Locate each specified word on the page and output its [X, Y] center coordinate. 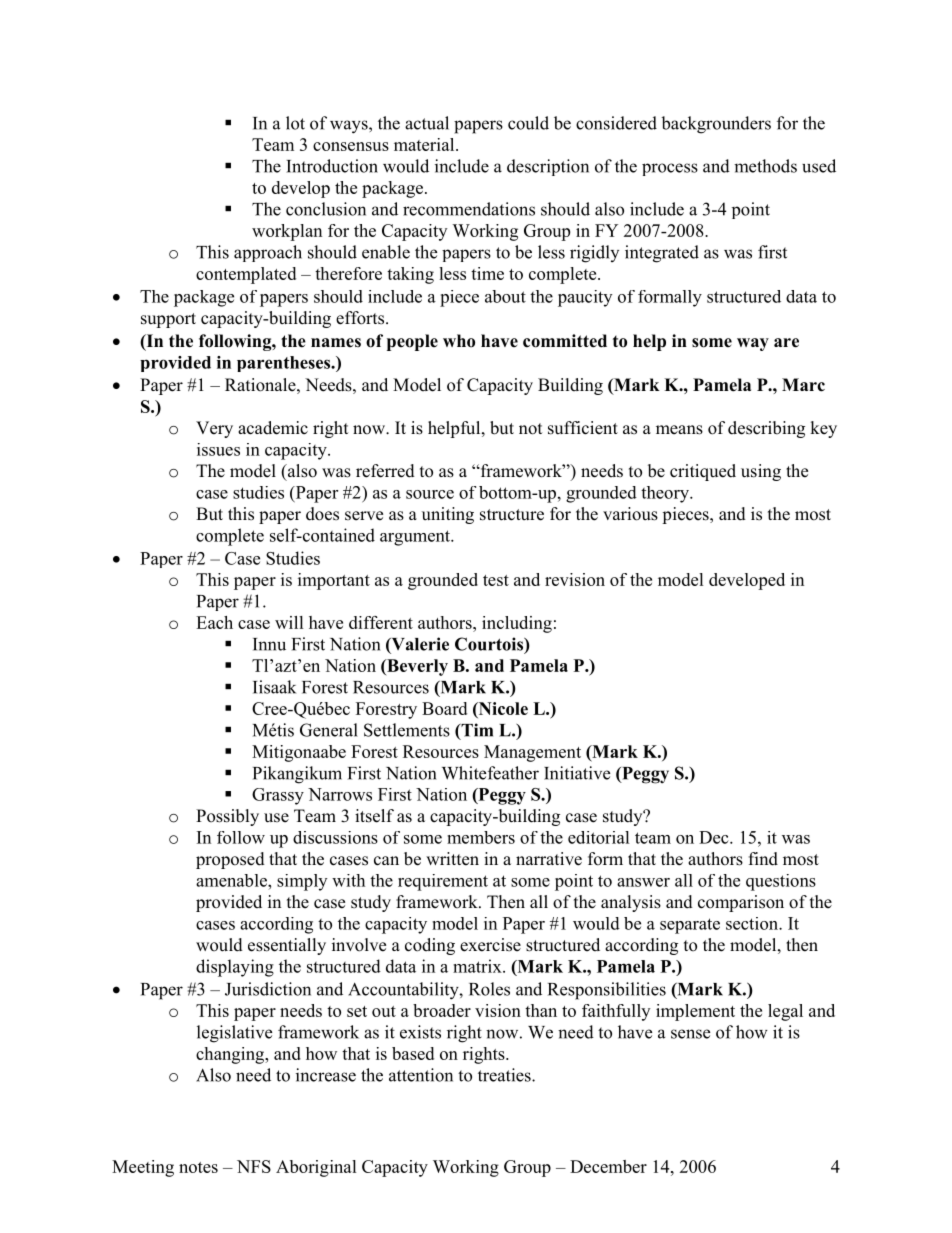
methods [765, 166]
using [761, 472]
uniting [448, 515]
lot [295, 123]
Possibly [227, 817]
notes [198, 1167]
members [481, 837]
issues [218, 449]
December [608, 1166]
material [425, 144]
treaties [505, 1075]
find [763, 859]
